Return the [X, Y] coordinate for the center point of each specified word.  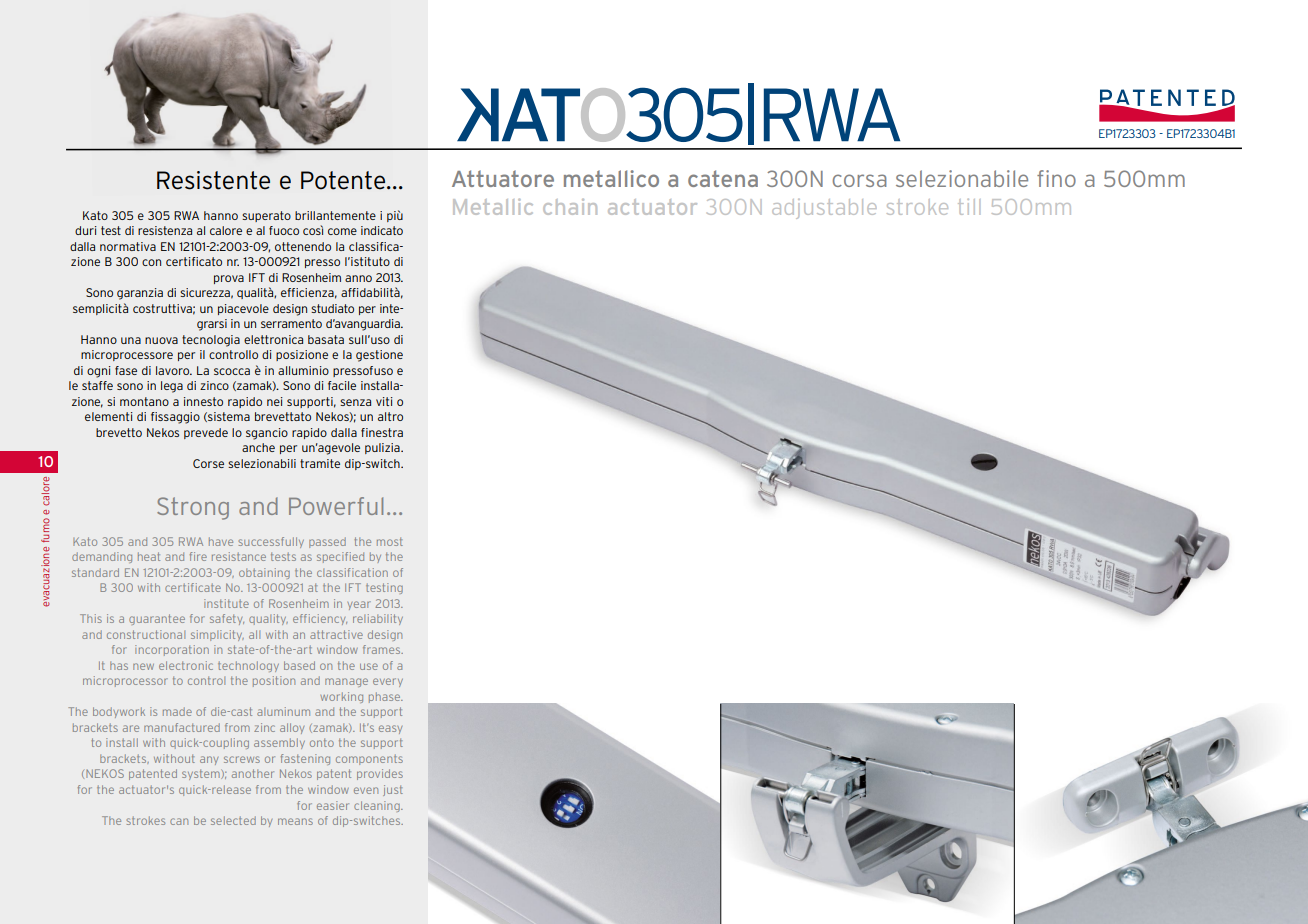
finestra [382, 432]
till [969, 207]
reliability [378, 619]
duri [86, 230]
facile [342, 385]
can [179, 821]
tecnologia [211, 341]
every [388, 682]
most [390, 541]
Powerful [336, 506]
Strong [193, 508]
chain [570, 207]
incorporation [172, 650]
